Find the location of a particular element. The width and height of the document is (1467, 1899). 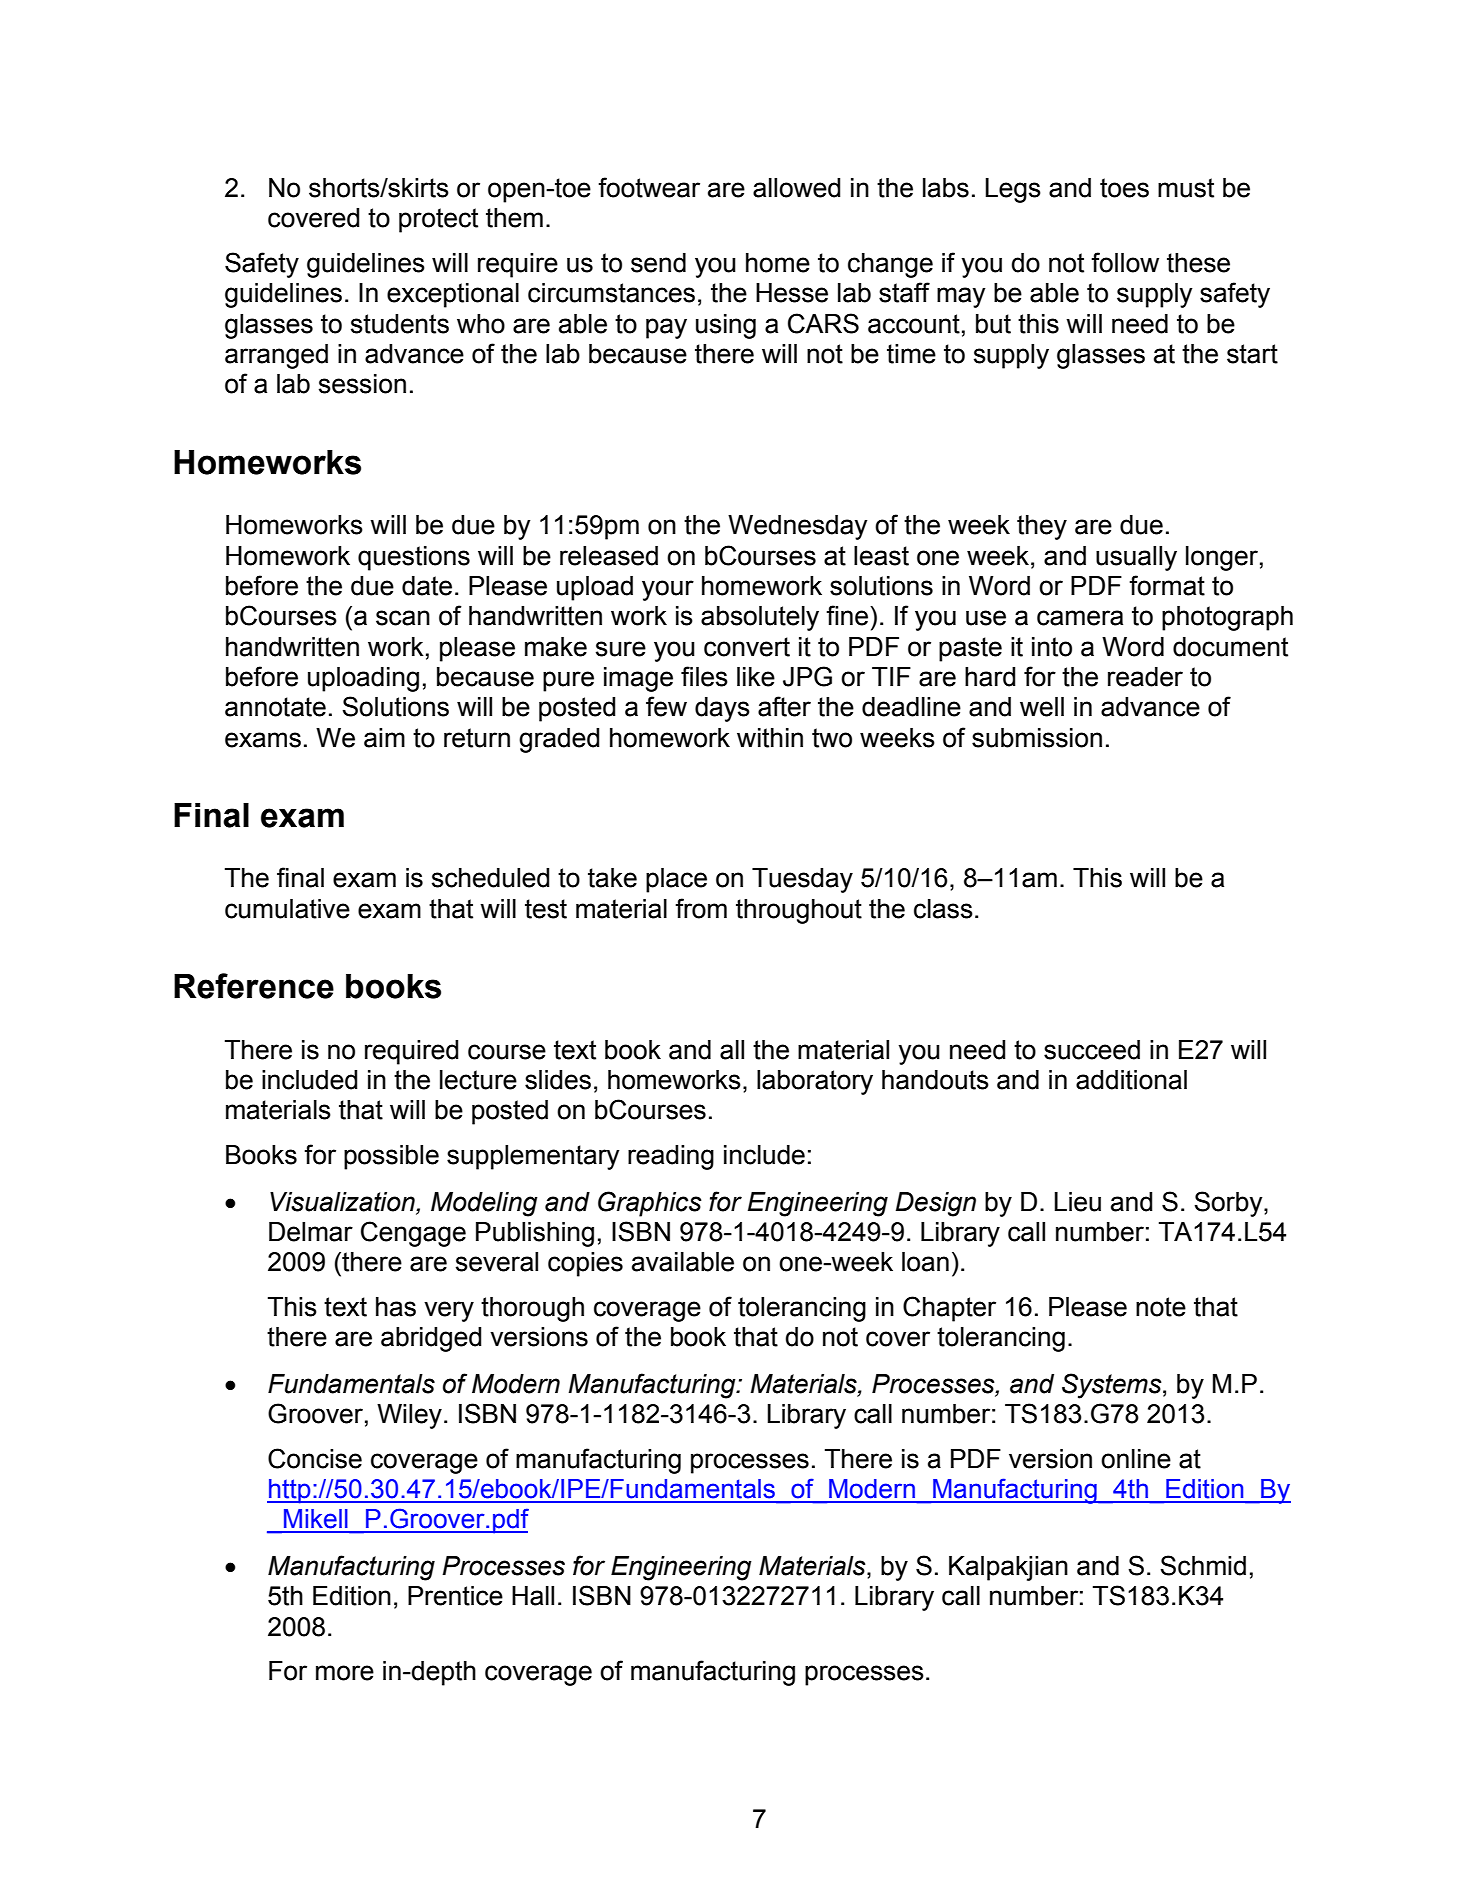

Graphics is located at coordinates (650, 1204).
